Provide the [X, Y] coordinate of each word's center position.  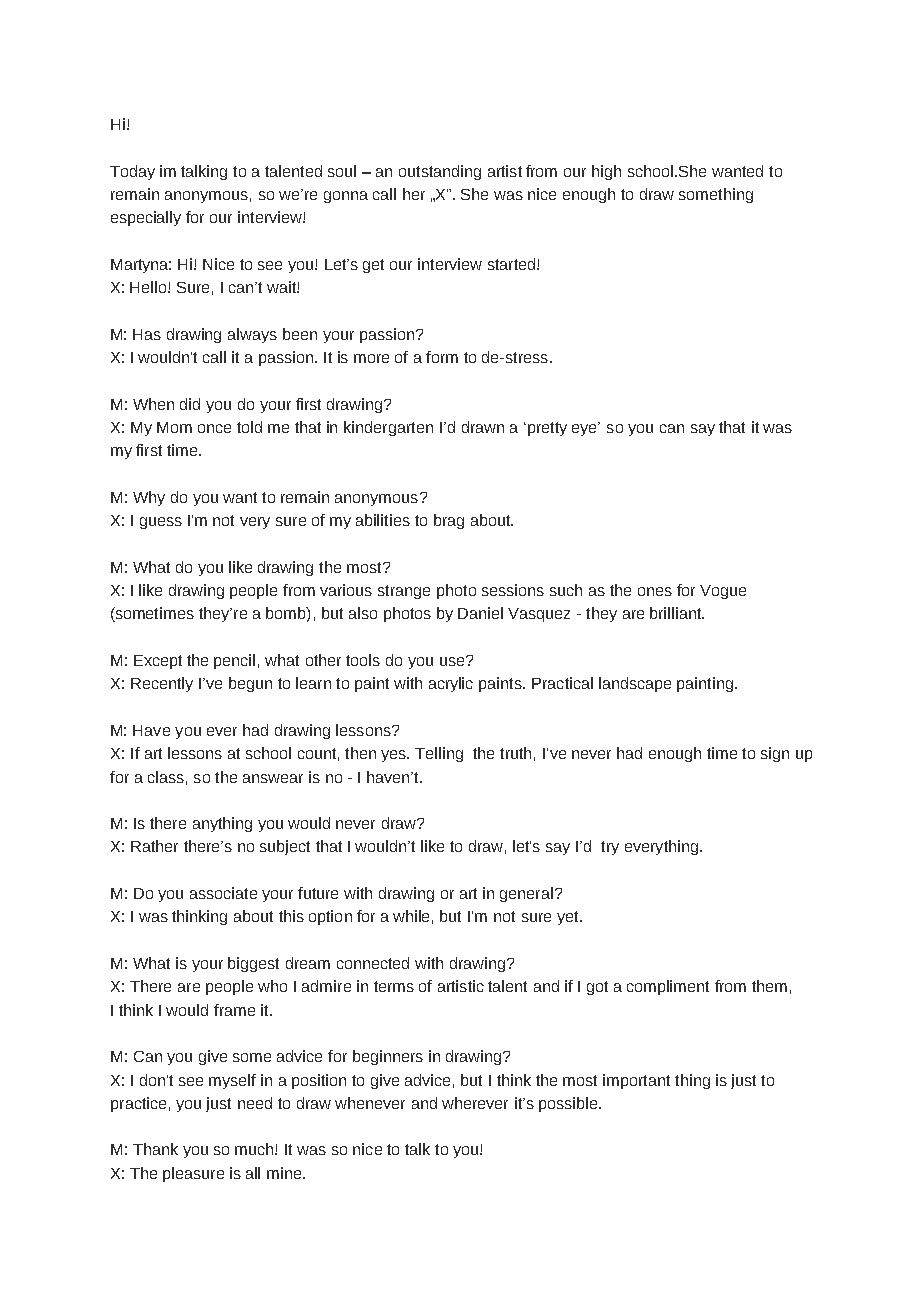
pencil [234, 661]
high [606, 172]
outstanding [440, 172]
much [255, 1149]
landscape [635, 684]
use [453, 661]
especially [146, 218]
